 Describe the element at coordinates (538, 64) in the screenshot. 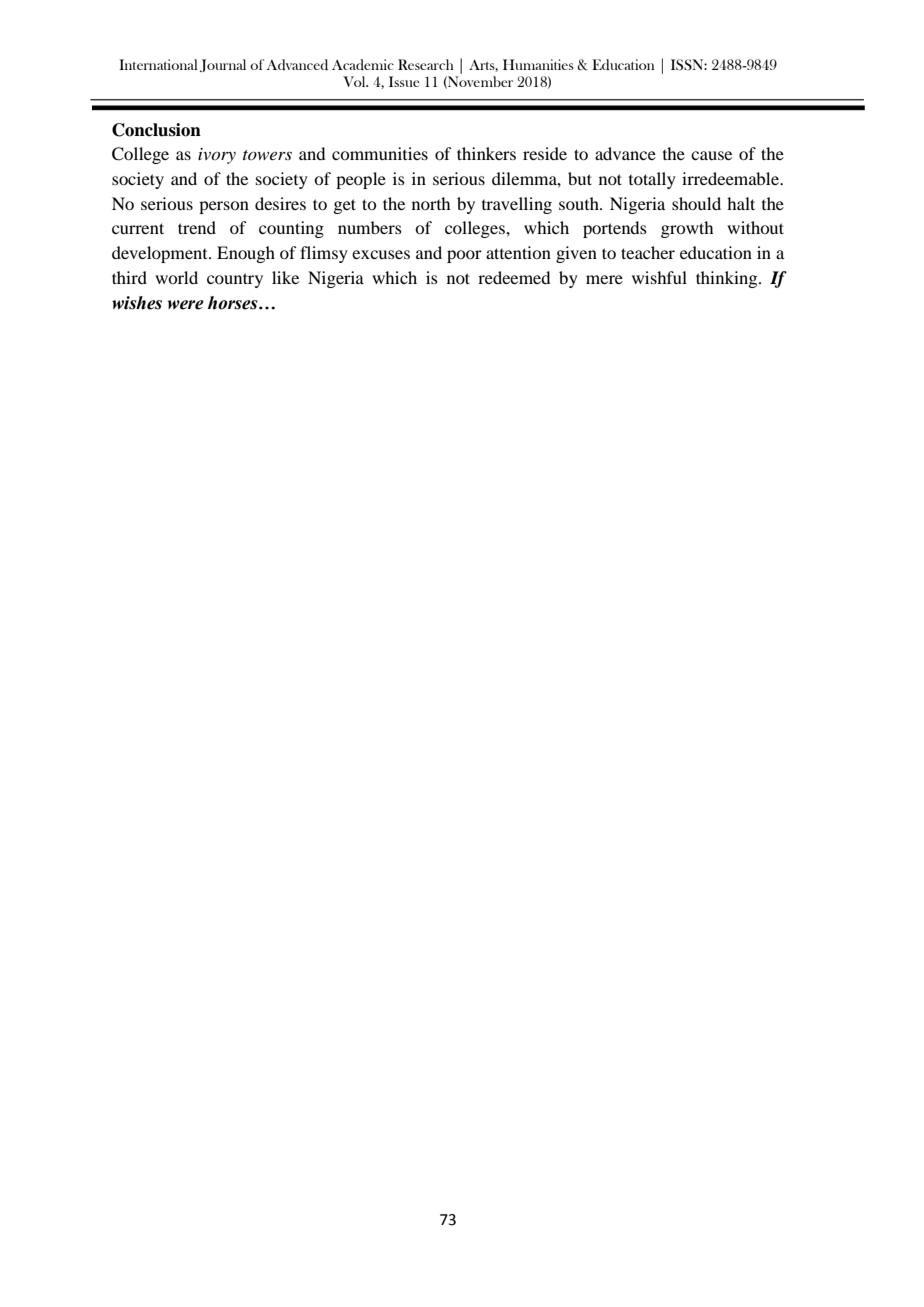

I see `Humanities` at that location.
